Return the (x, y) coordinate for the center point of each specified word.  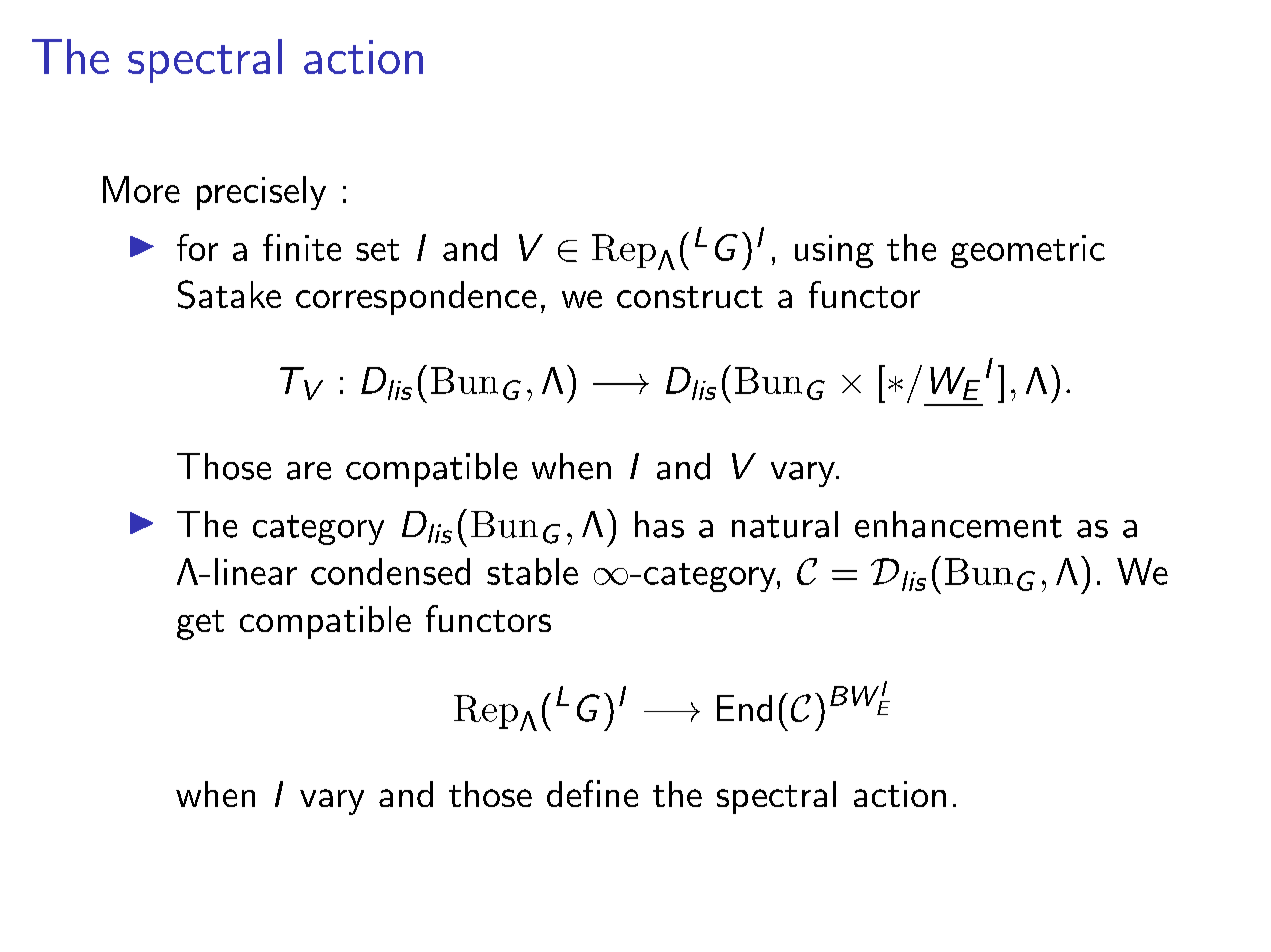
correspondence (416, 298)
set (377, 250)
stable (532, 571)
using (834, 251)
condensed (390, 571)
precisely (261, 193)
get (200, 625)
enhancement (958, 524)
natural (785, 524)
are (309, 471)
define (592, 793)
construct (690, 297)
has (659, 524)
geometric (1028, 251)
